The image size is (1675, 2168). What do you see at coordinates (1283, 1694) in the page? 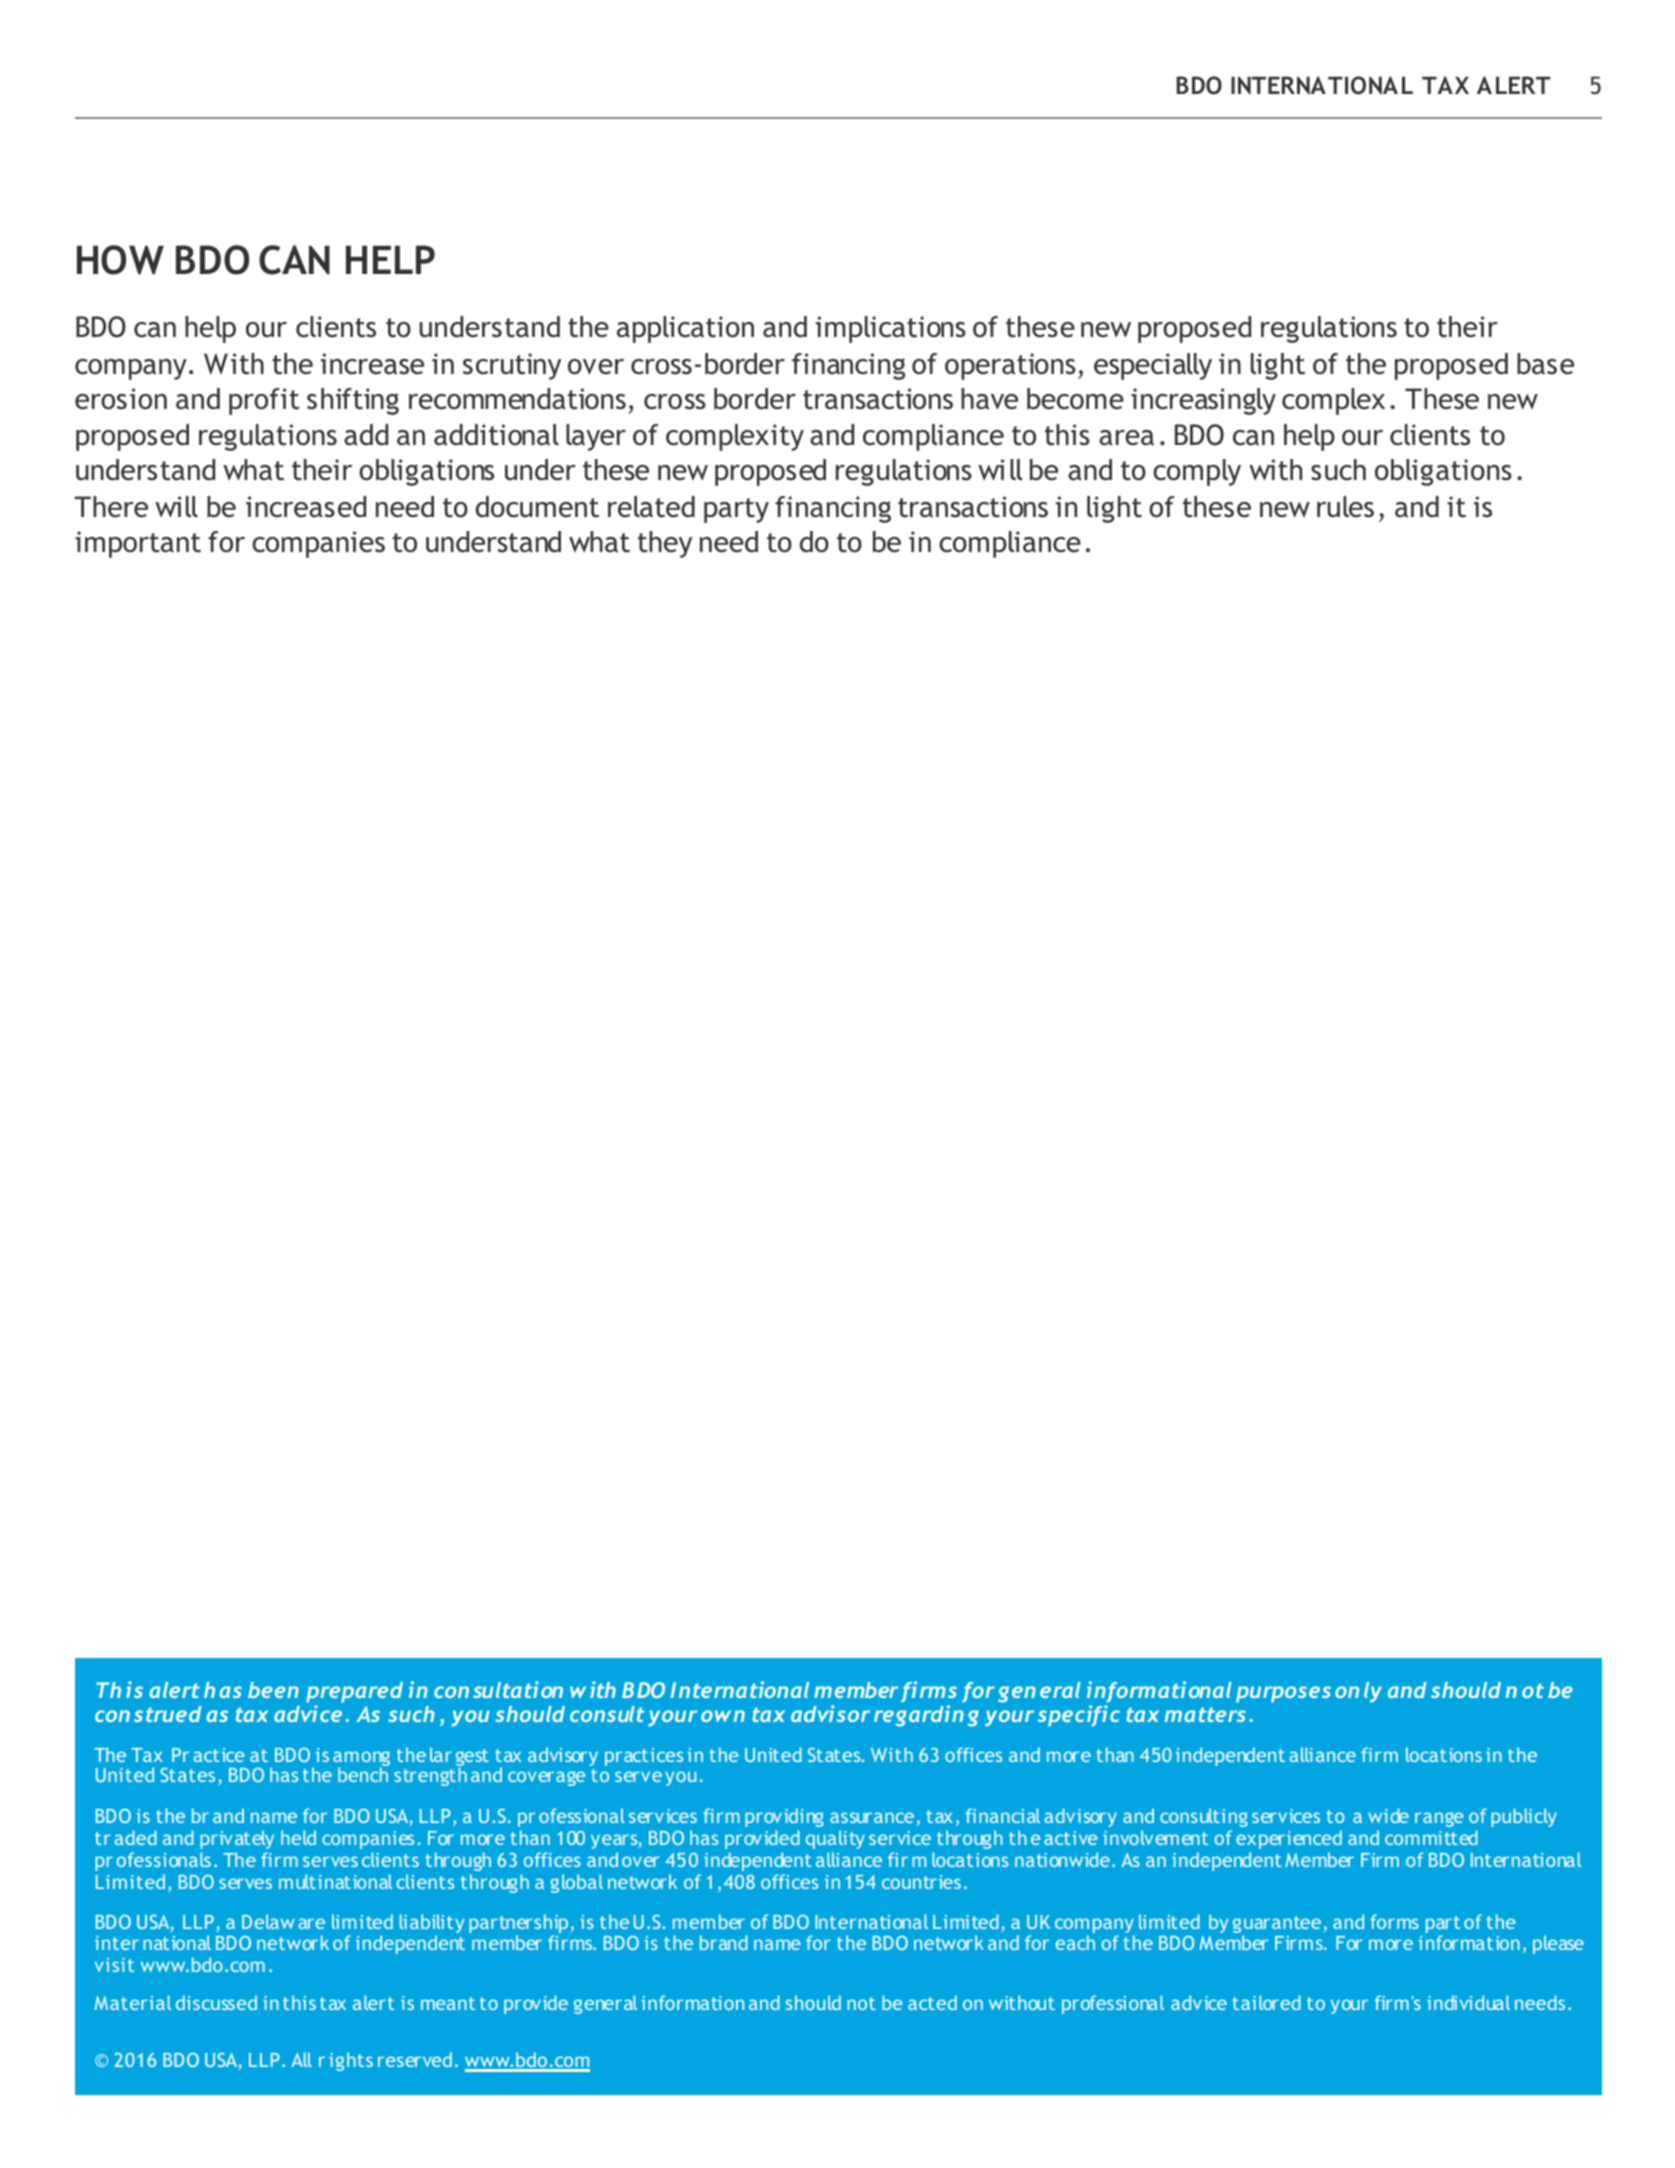
I see `purposes` at bounding box center [1283, 1694].
